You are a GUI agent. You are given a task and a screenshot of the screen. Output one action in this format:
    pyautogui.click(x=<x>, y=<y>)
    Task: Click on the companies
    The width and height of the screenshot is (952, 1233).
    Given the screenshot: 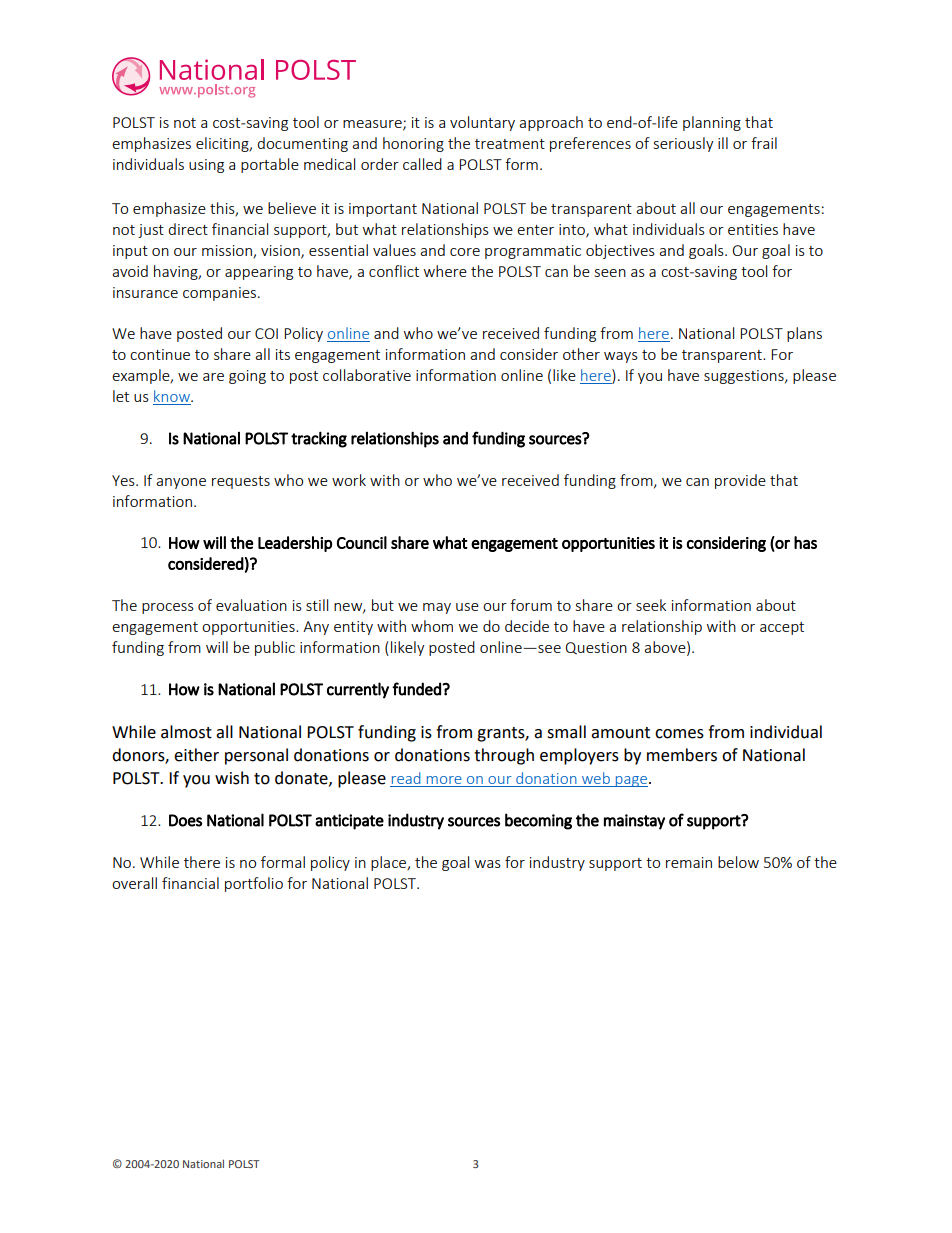 What is the action you would take?
    pyautogui.click(x=221, y=294)
